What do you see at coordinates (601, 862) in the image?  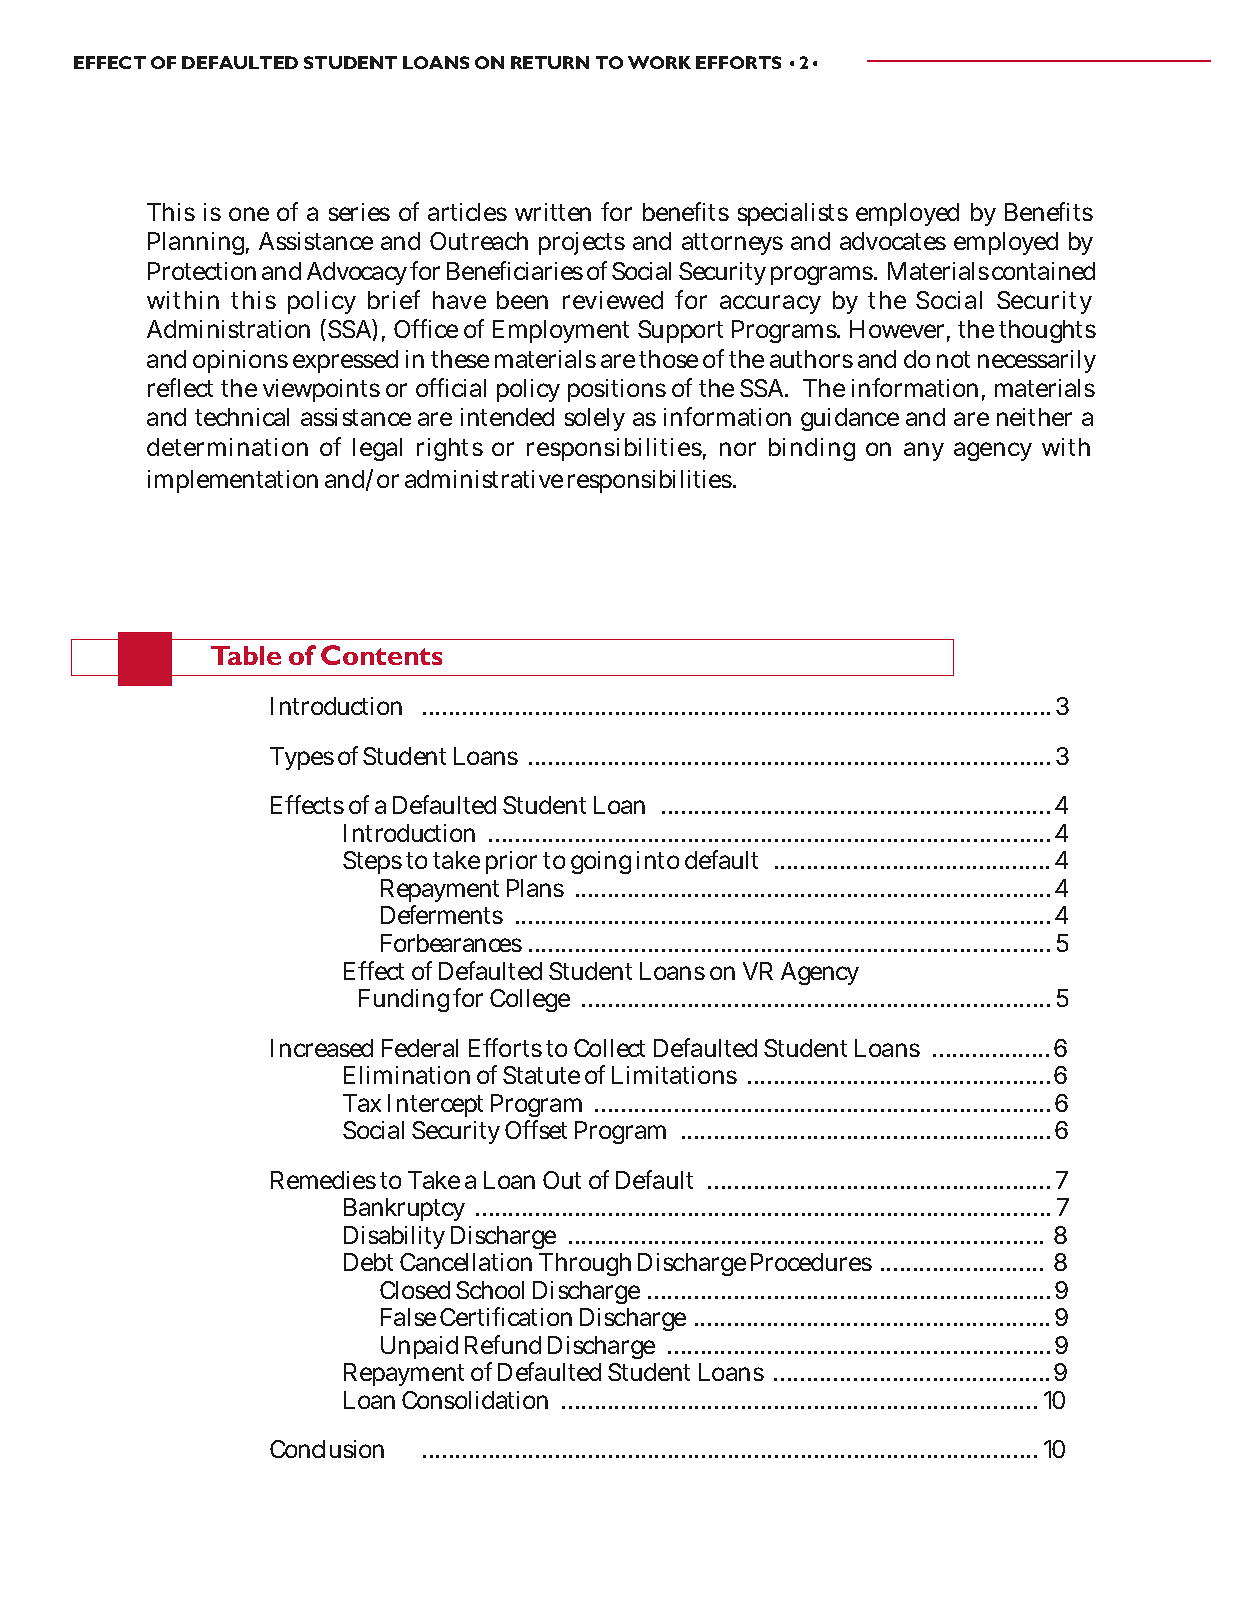 I see `going` at bounding box center [601, 862].
